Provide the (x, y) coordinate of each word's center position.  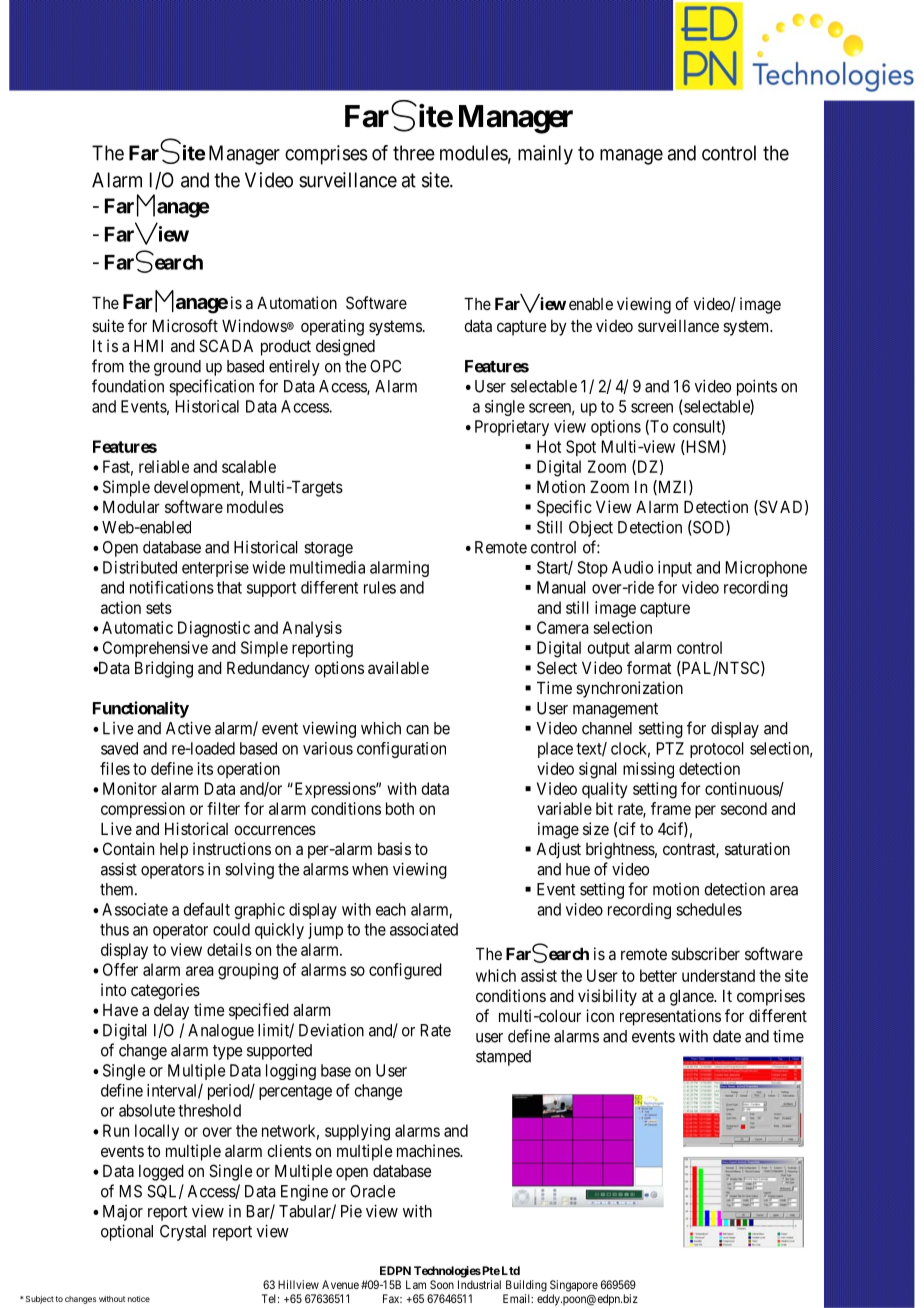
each (391, 909)
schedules (709, 909)
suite (108, 325)
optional (127, 1232)
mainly (545, 155)
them (118, 889)
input (675, 569)
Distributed (140, 567)
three (414, 153)
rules (380, 587)
